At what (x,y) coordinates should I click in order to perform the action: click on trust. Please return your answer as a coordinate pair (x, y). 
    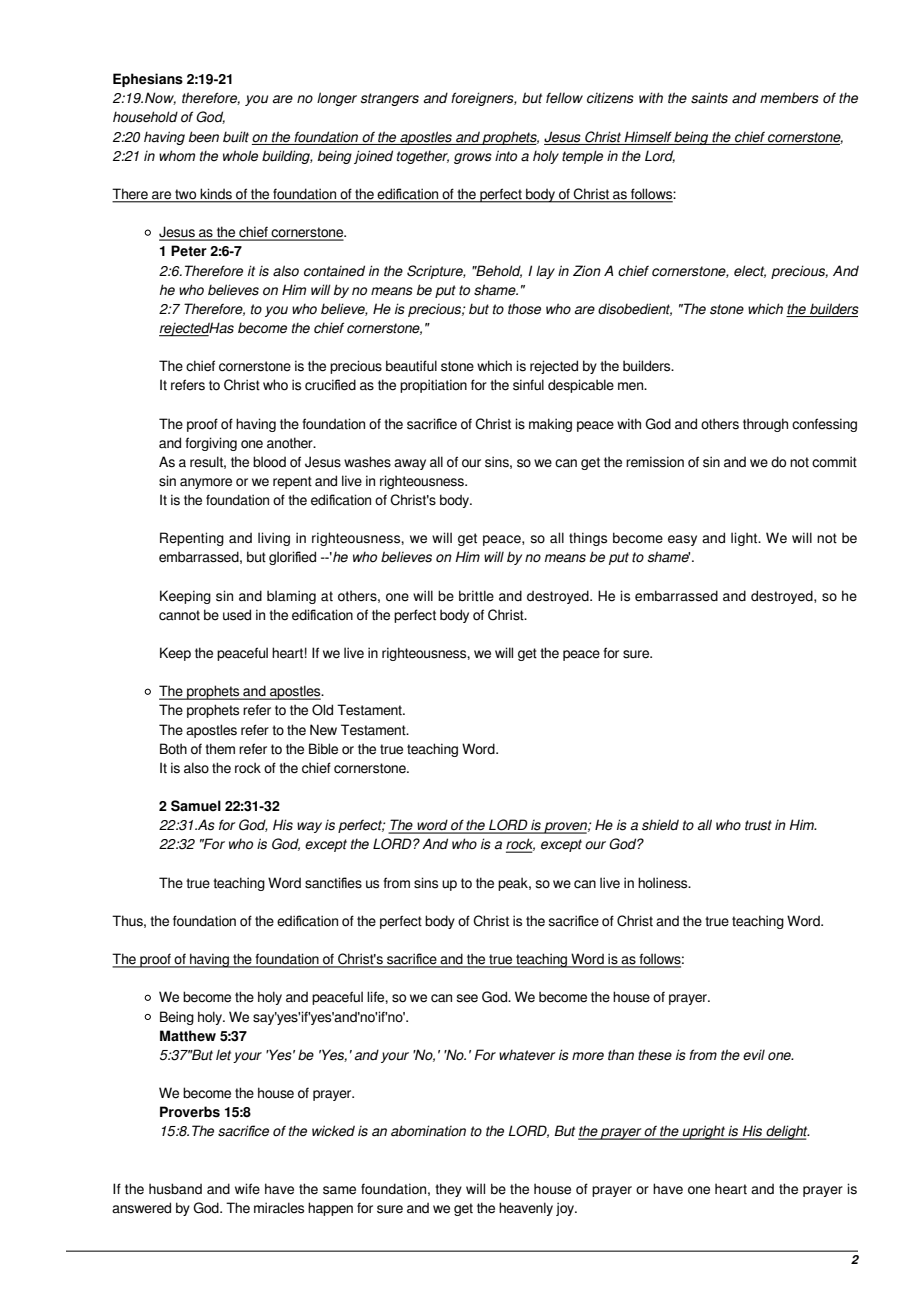
    Looking at the image, I should click on (758, 825).
